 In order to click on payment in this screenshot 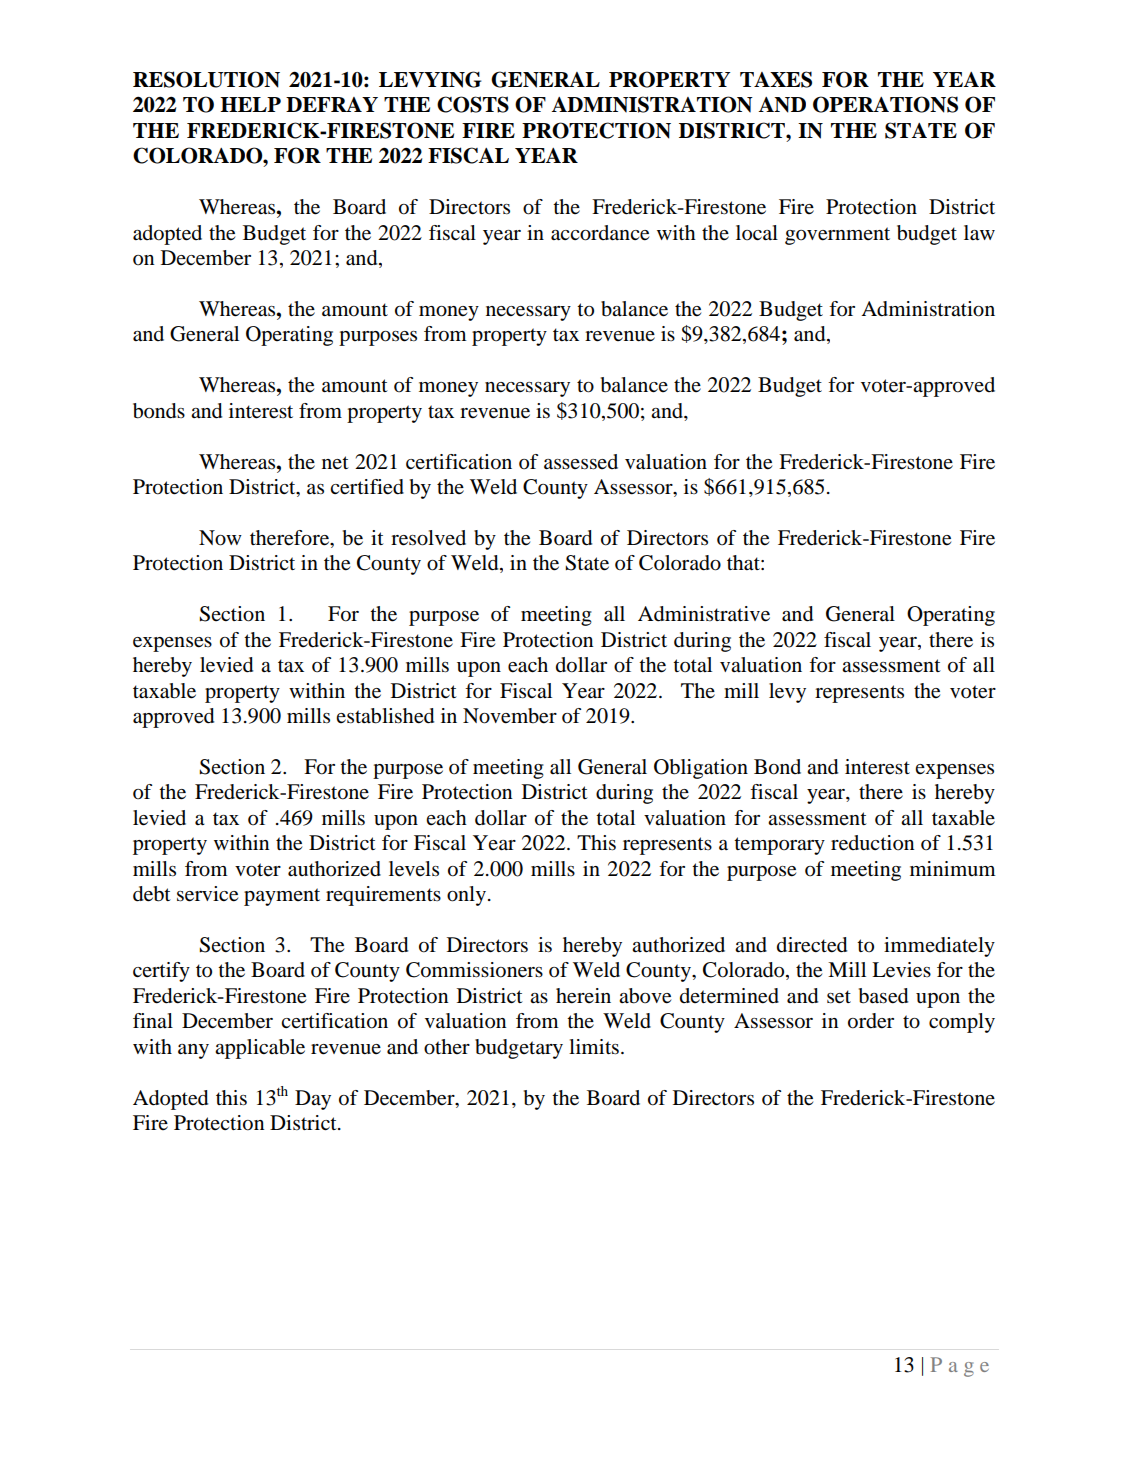, I will do `click(282, 897)`.
